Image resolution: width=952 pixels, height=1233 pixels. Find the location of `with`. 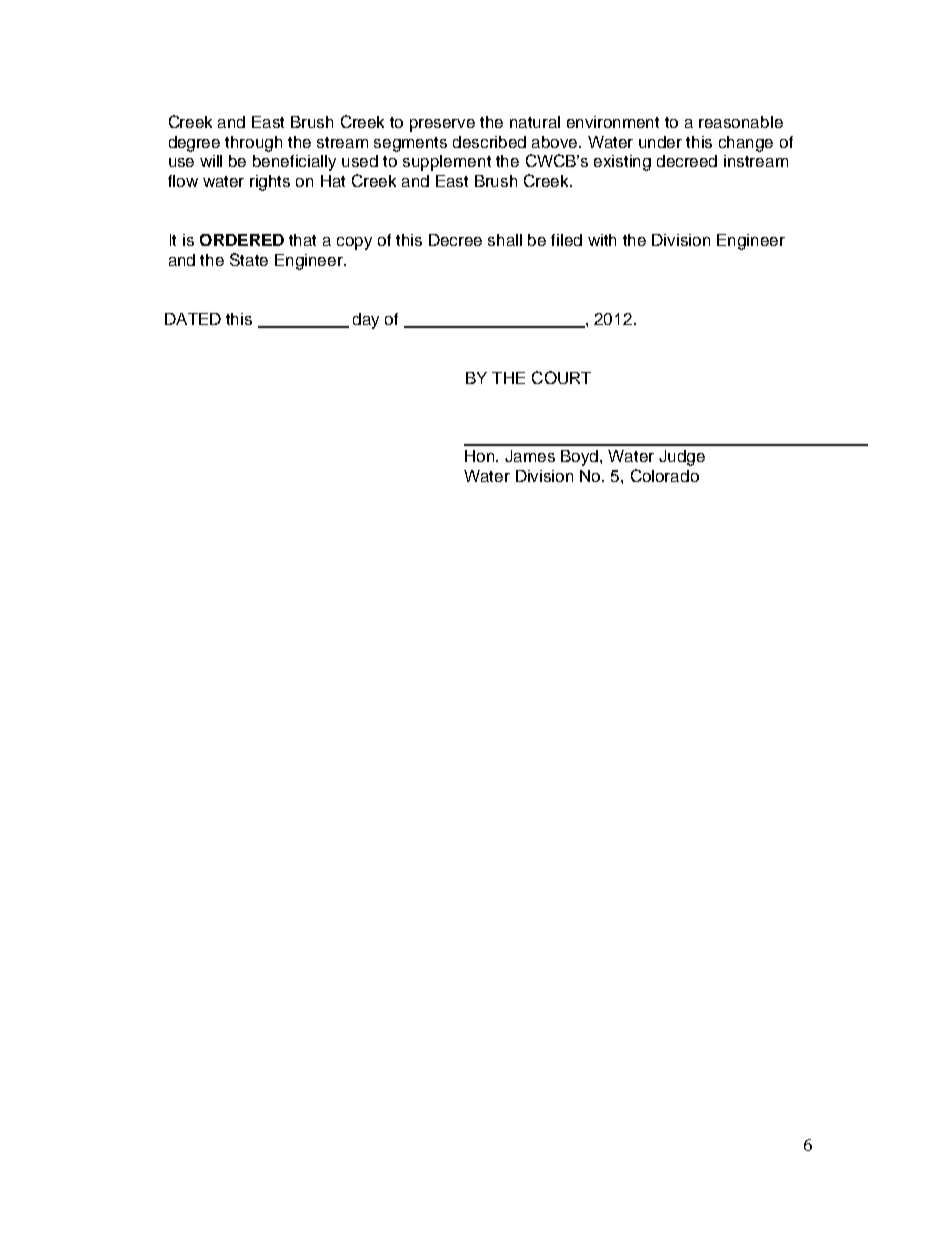

with is located at coordinates (602, 240).
